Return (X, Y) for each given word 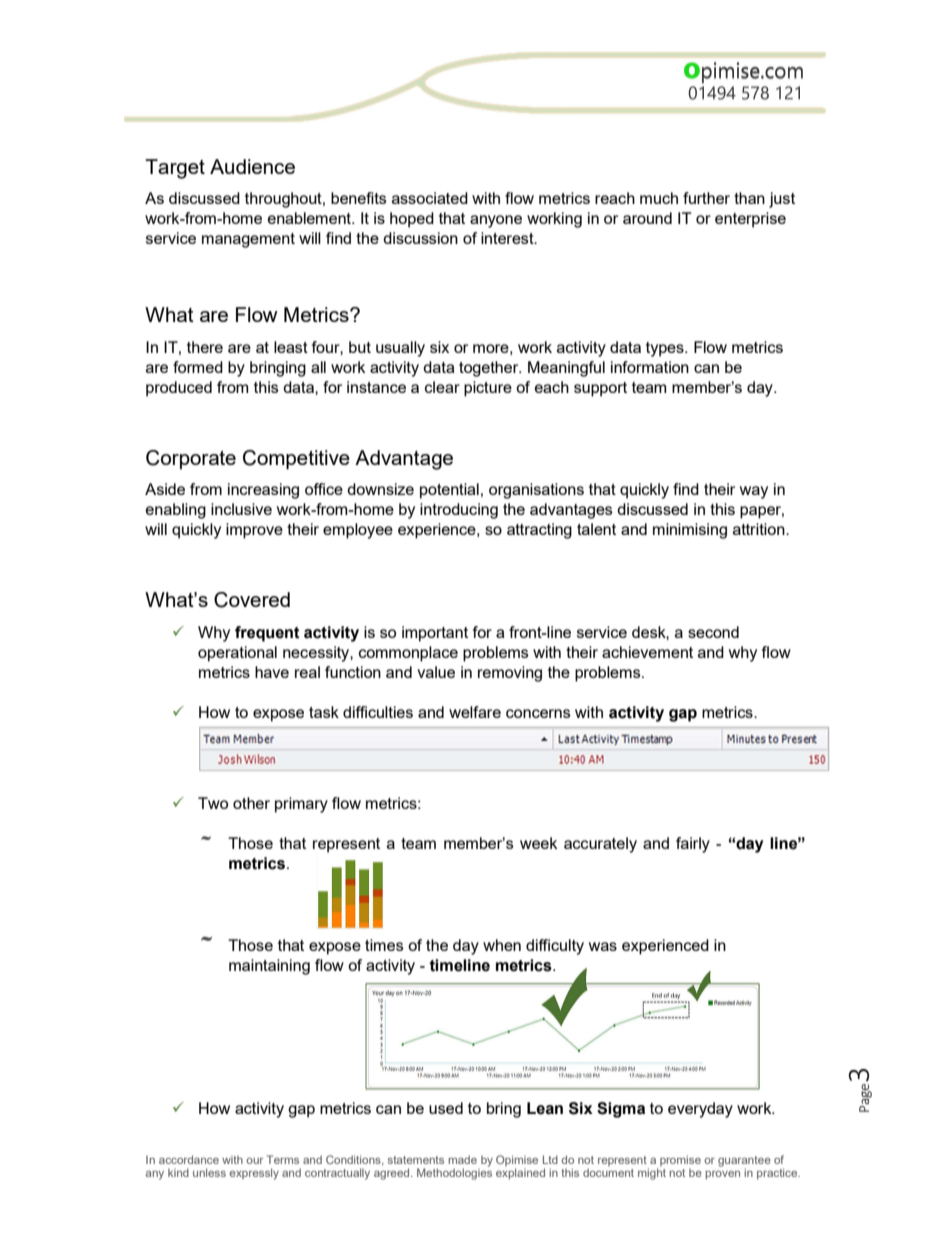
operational (237, 654)
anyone (496, 221)
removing (510, 674)
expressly (254, 1174)
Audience (252, 166)
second (713, 632)
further (706, 198)
